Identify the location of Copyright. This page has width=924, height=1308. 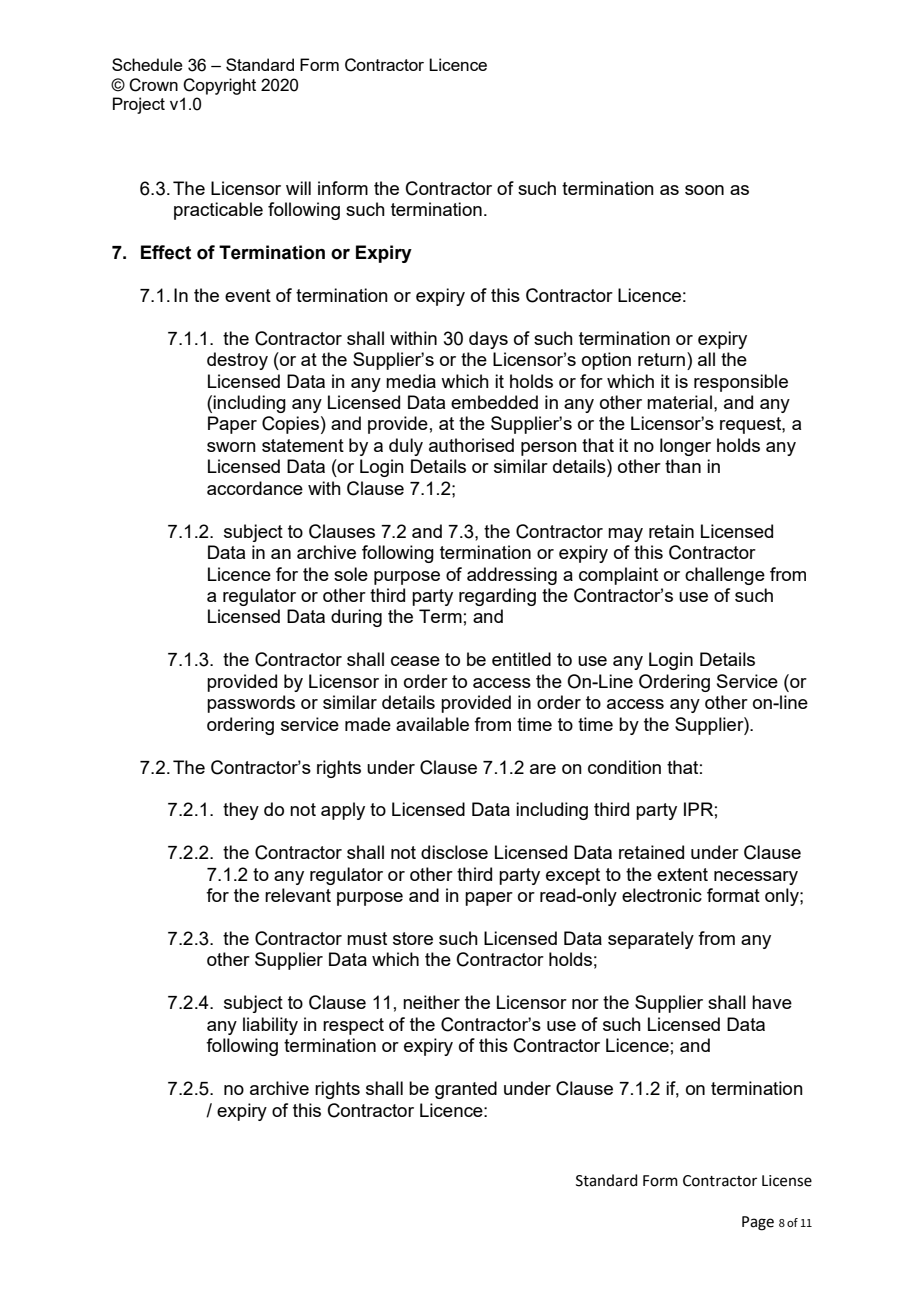
(219, 86).
